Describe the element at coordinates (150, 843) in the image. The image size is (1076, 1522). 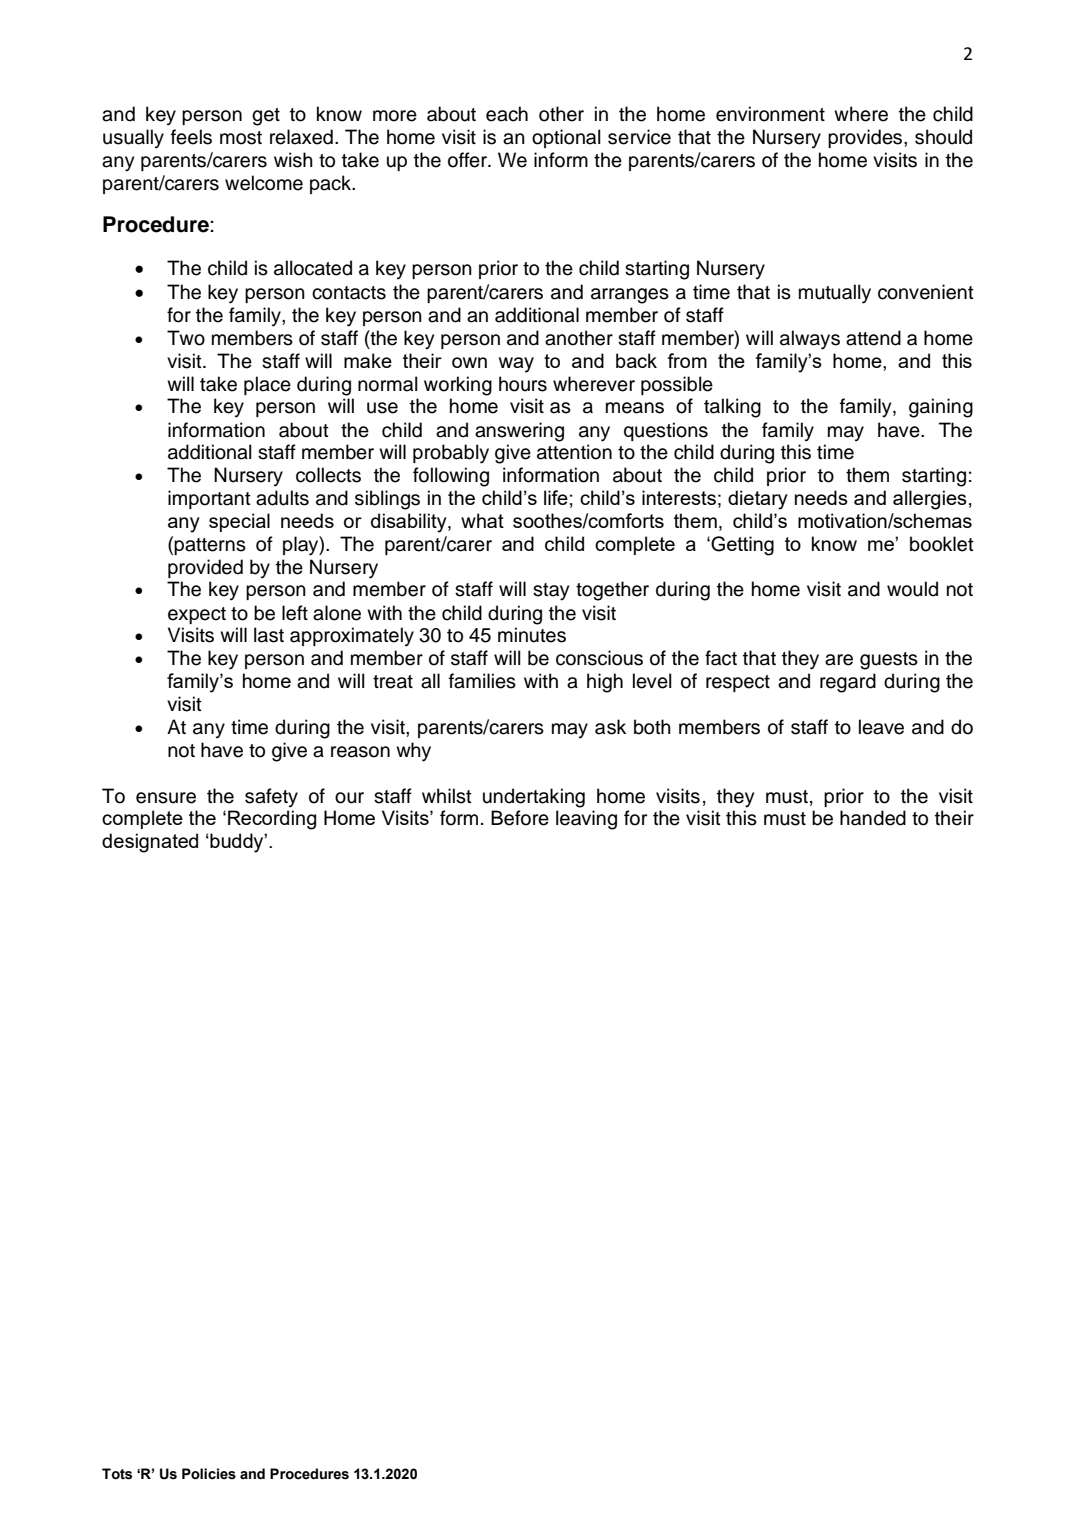
I see `designated` at that location.
